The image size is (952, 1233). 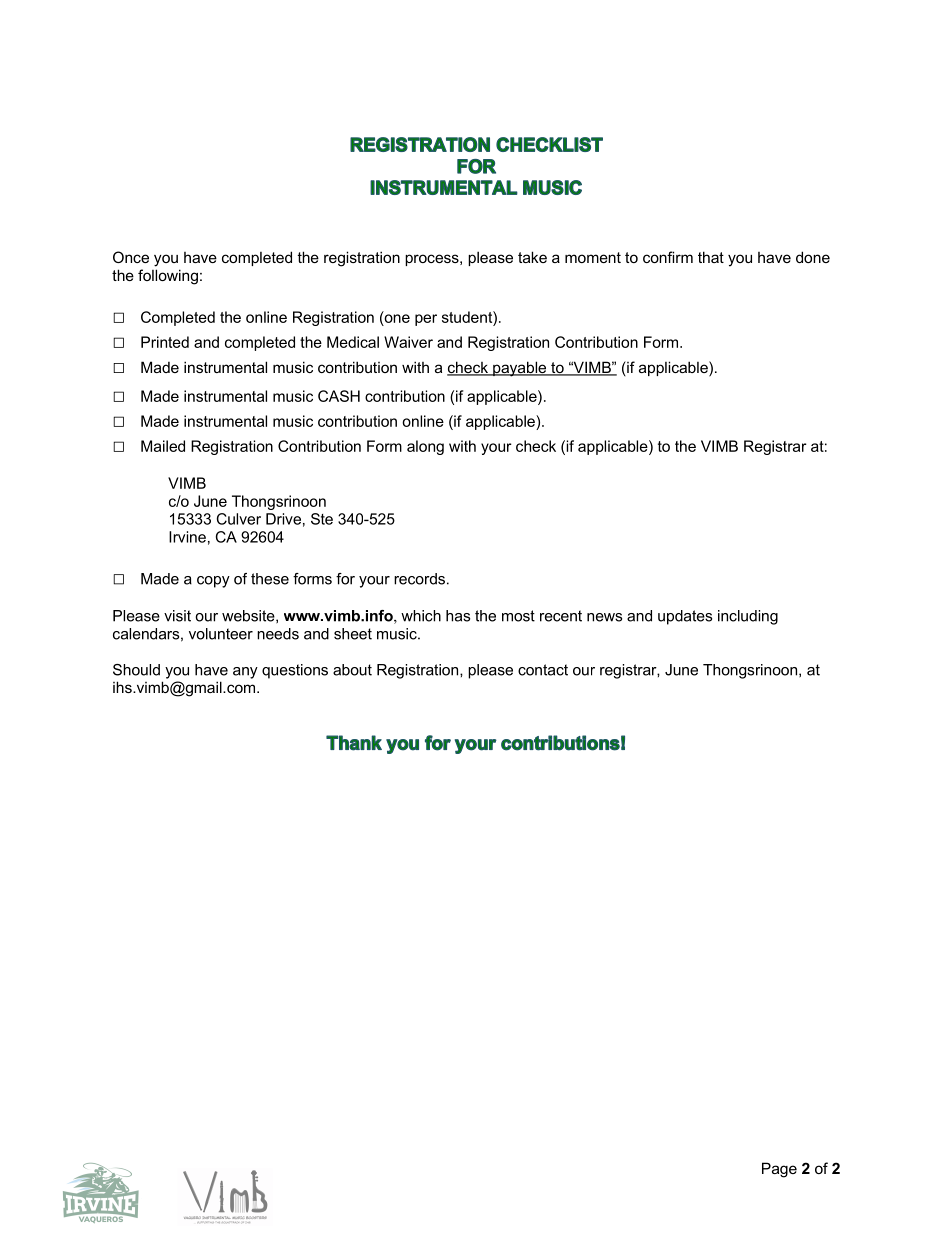 What do you see at coordinates (685, 617) in the page?
I see `updates` at bounding box center [685, 617].
